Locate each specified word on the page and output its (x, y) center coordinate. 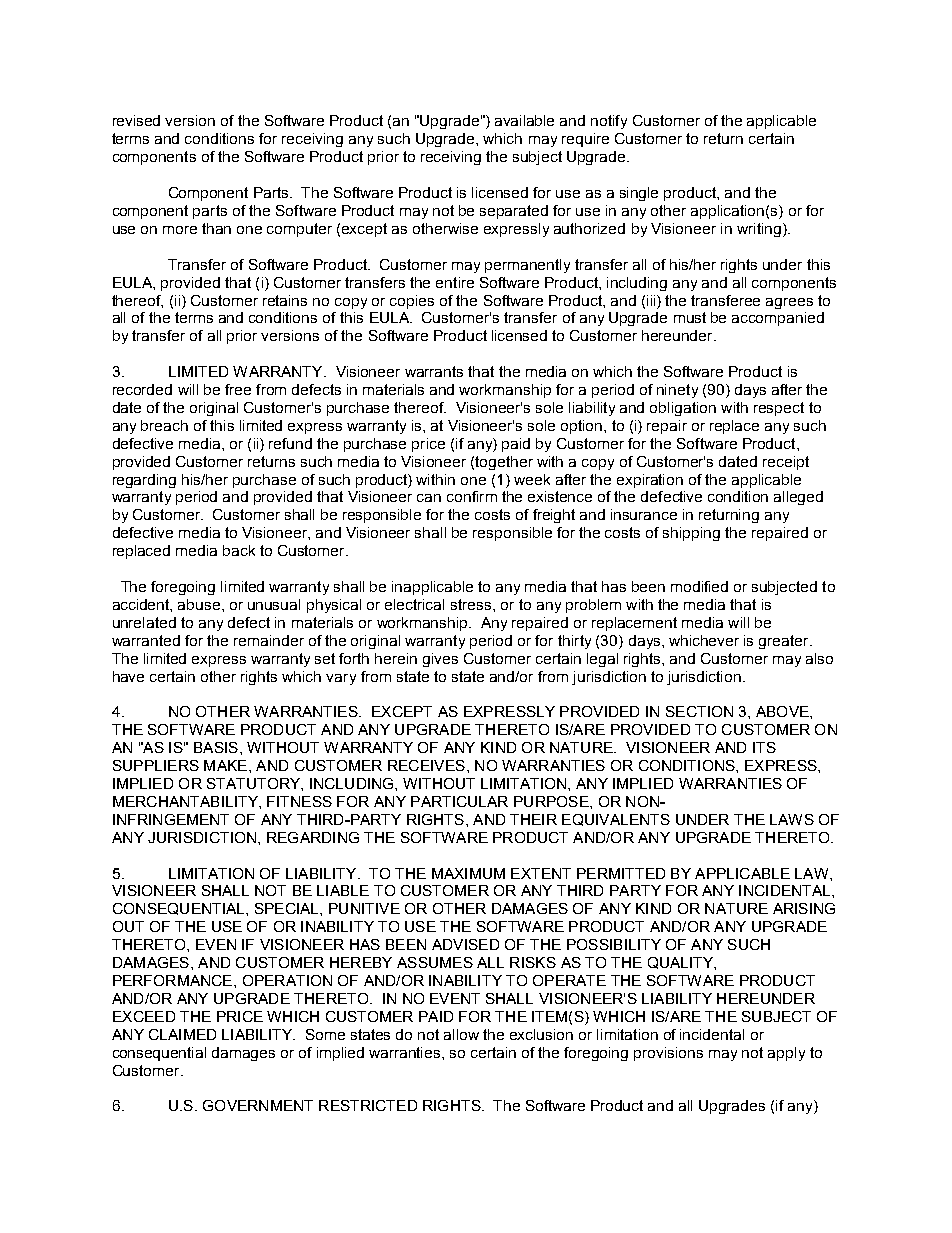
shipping (691, 534)
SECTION (699, 711)
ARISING (804, 908)
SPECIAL (288, 908)
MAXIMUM (468, 873)
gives (440, 660)
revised (136, 120)
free (238, 389)
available (524, 120)
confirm (472, 496)
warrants (434, 371)
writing (759, 230)
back (239, 550)
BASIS (216, 747)
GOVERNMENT (258, 1105)
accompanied (778, 319)
